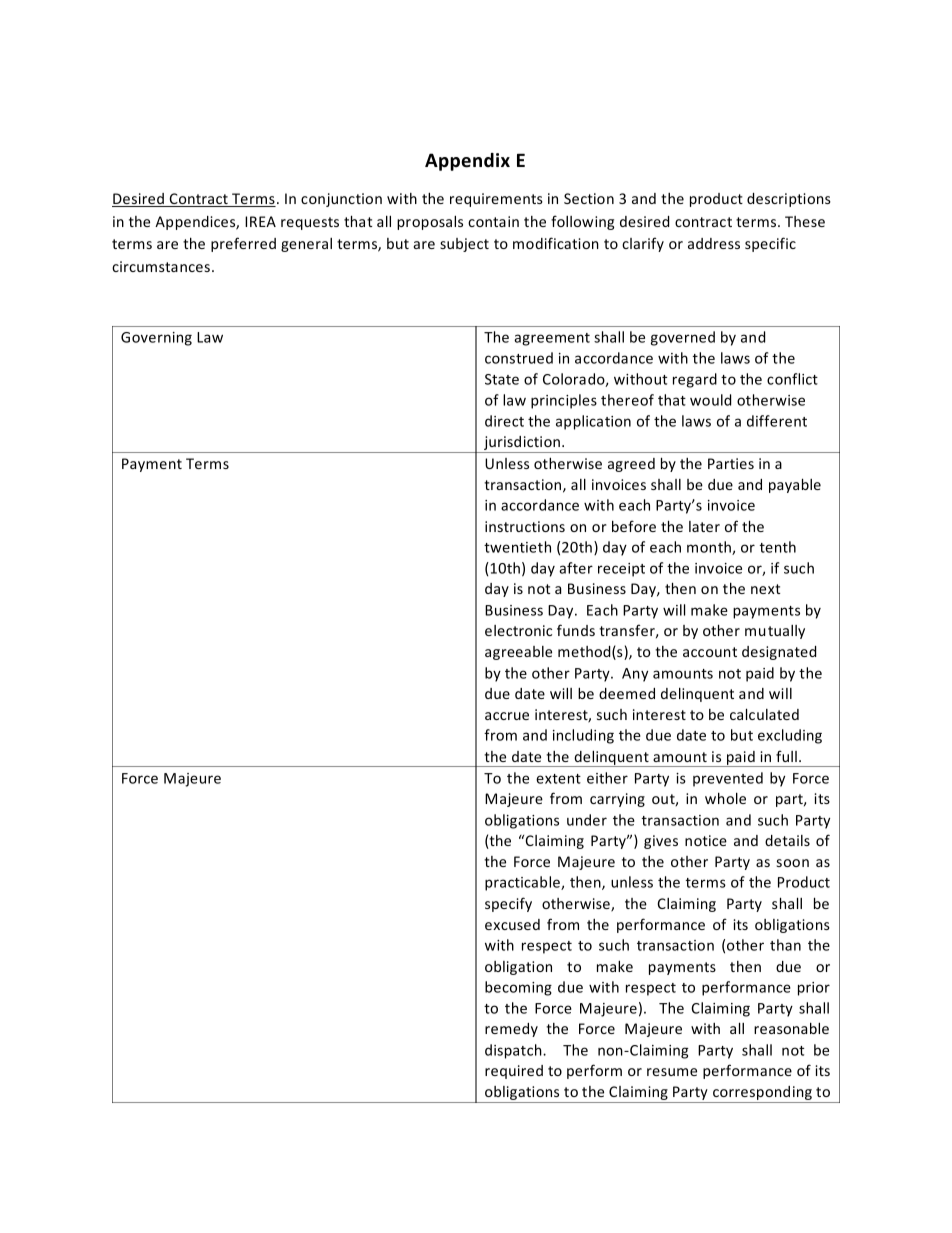 Image resolution: width=952 pixels, height=1233 pixels. I want to click on preferred, so click(243, 244).
